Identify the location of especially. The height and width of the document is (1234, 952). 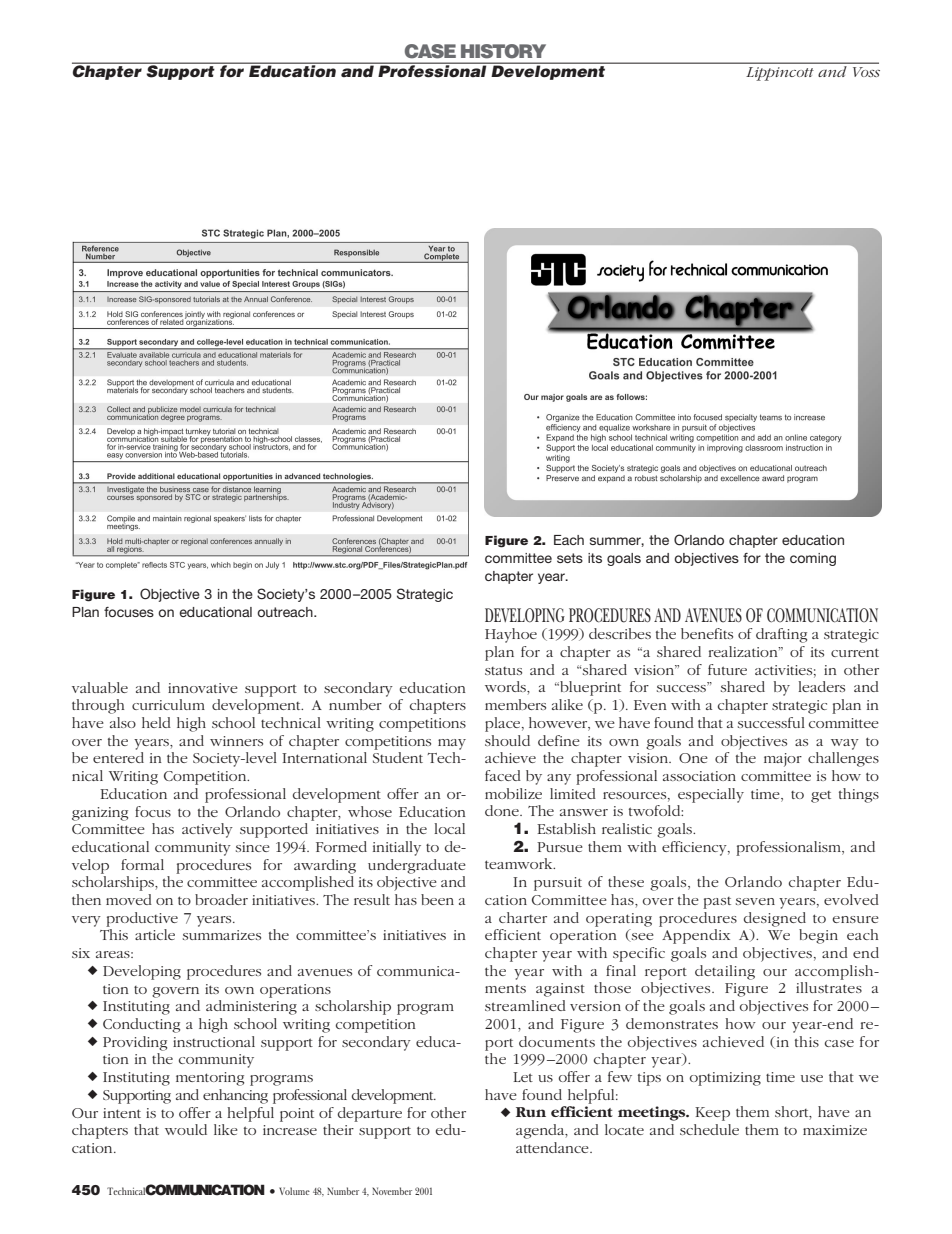
(711, 795).
